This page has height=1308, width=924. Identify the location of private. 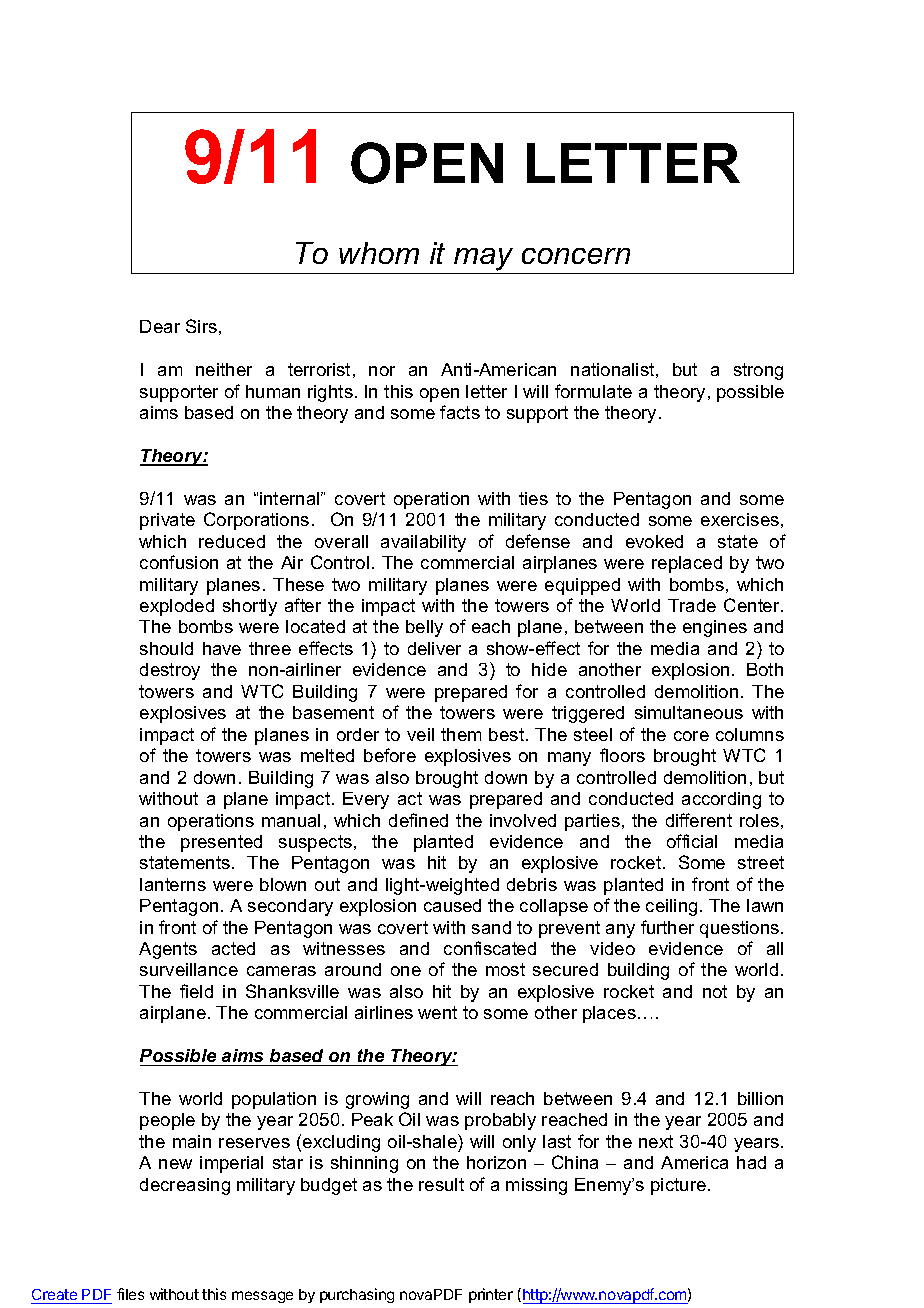
(167, 521).
